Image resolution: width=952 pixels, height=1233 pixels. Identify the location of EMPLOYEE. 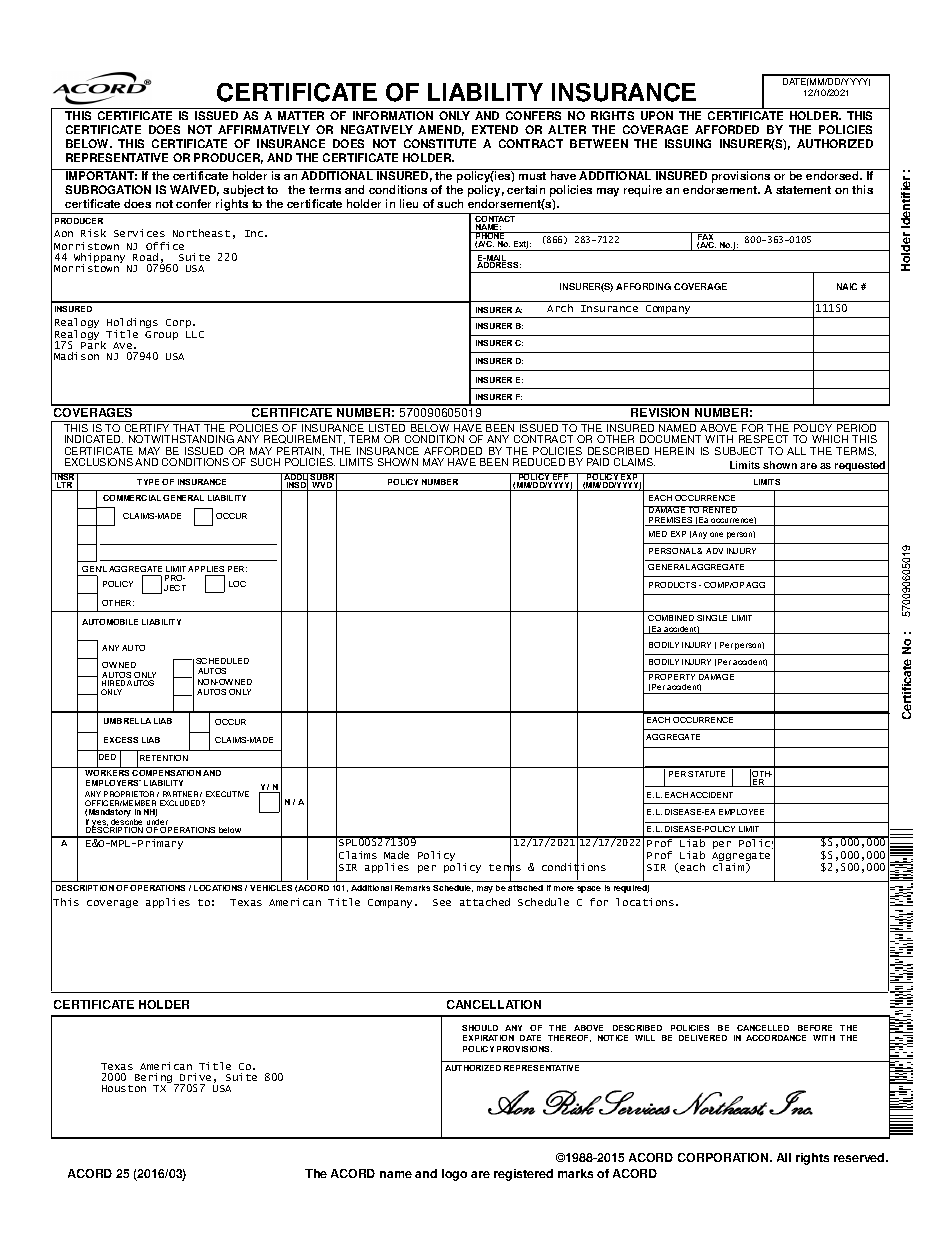
(741, 812).
